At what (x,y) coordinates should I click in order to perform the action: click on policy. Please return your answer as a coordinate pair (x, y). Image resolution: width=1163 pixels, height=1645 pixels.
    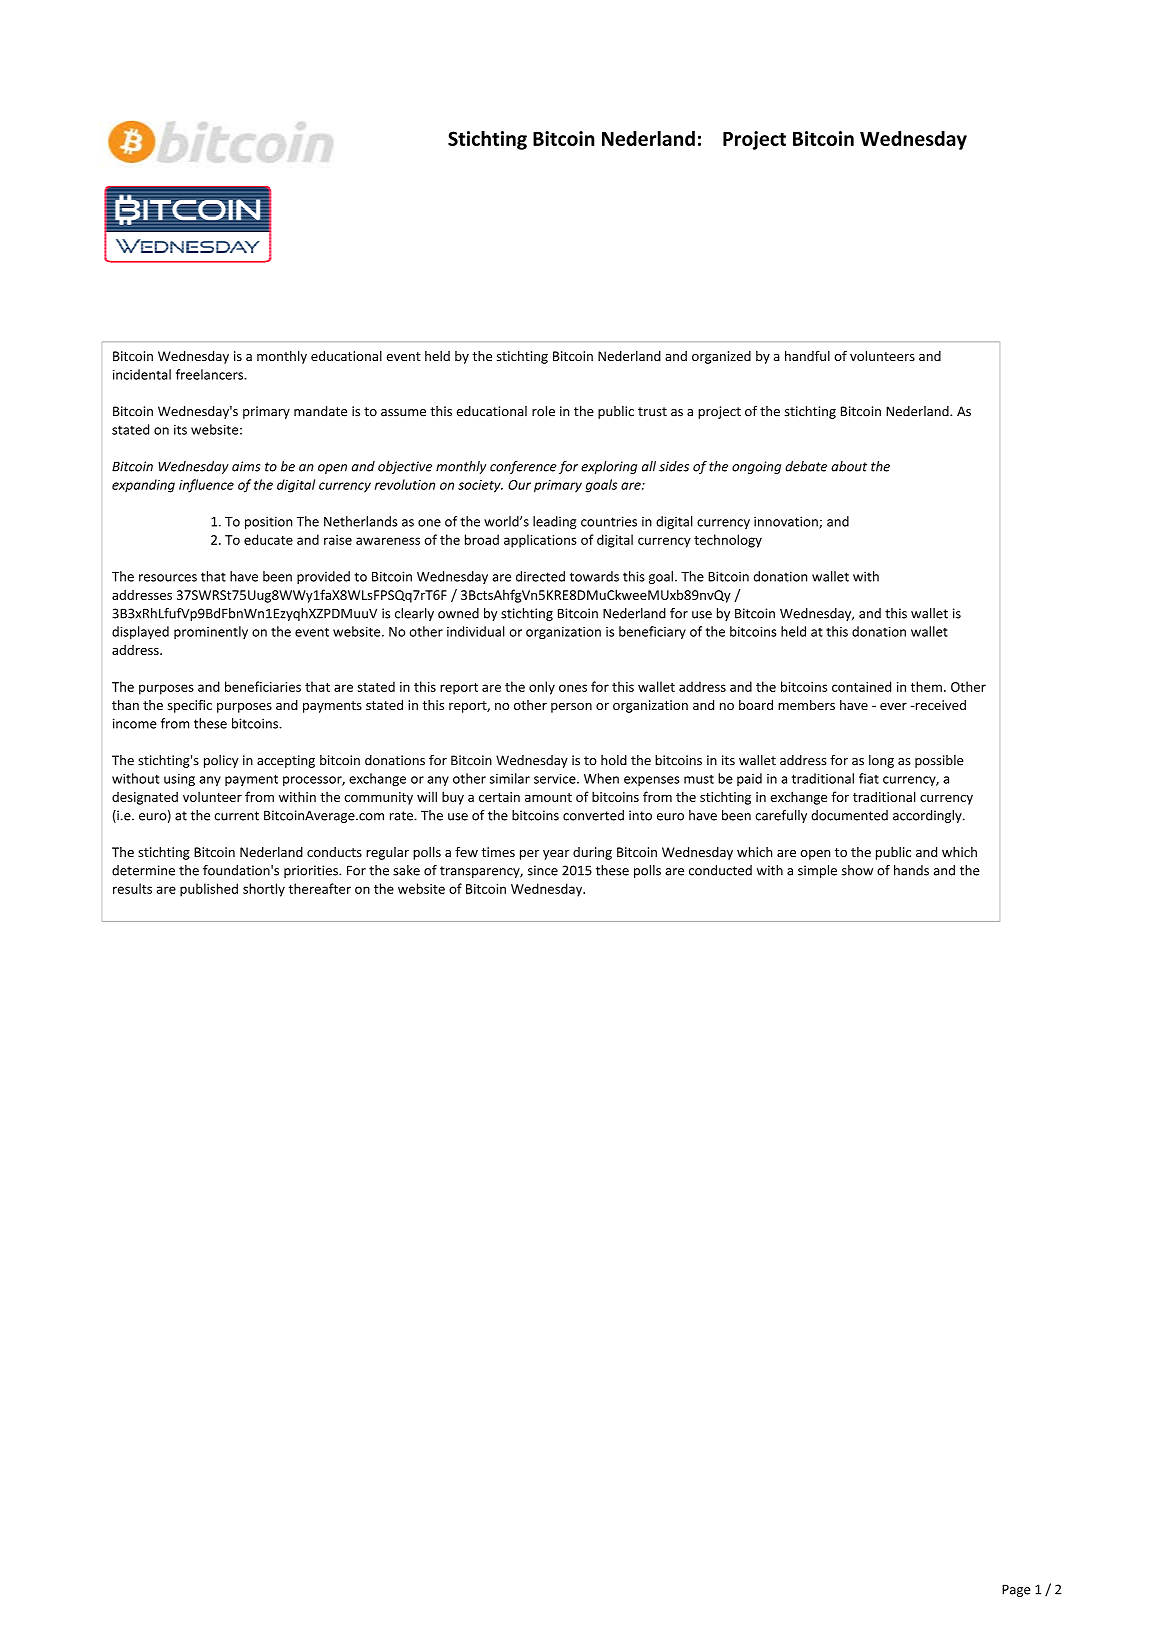
    Looking at the image, I should click on (221, 761).
